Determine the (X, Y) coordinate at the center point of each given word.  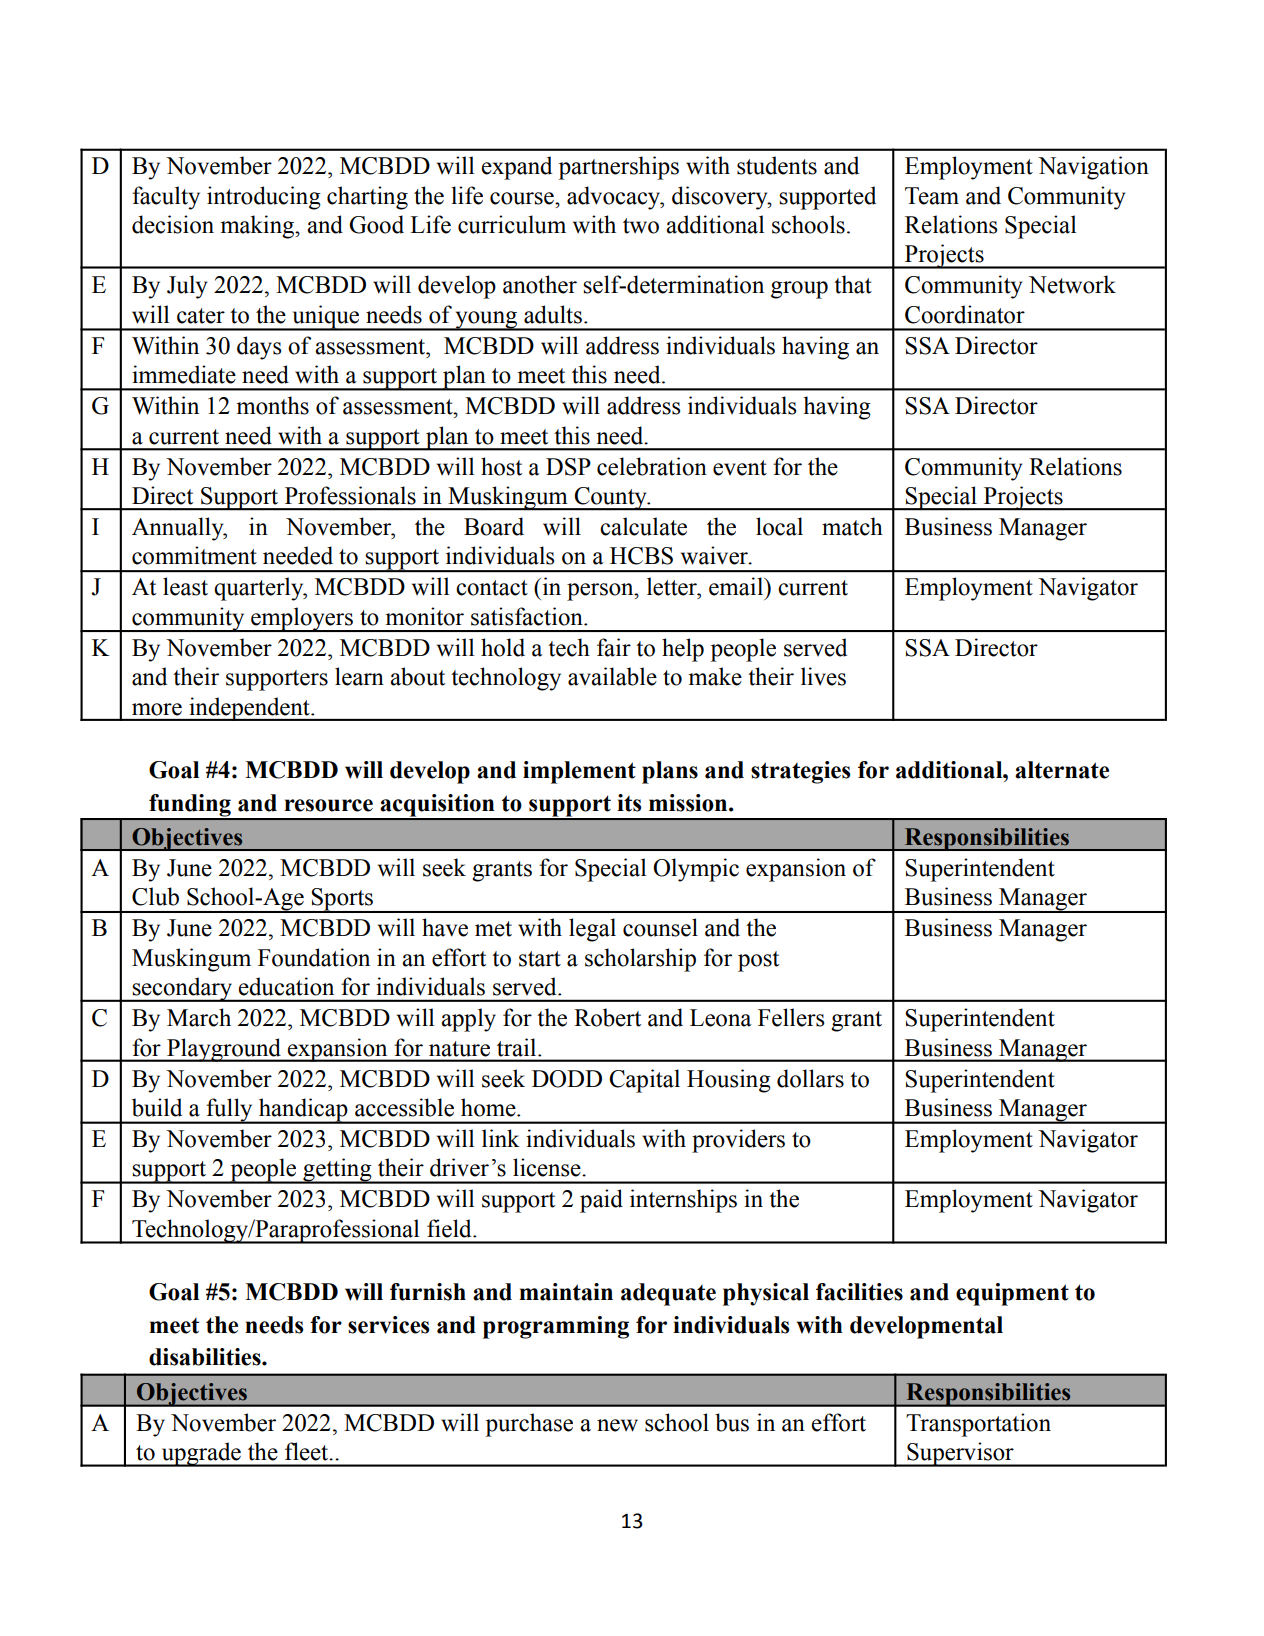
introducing (264, 198)
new (617, 1425)
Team (932, 196)
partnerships (618, 168)
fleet (308, 1451)
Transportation (978, 1425)
